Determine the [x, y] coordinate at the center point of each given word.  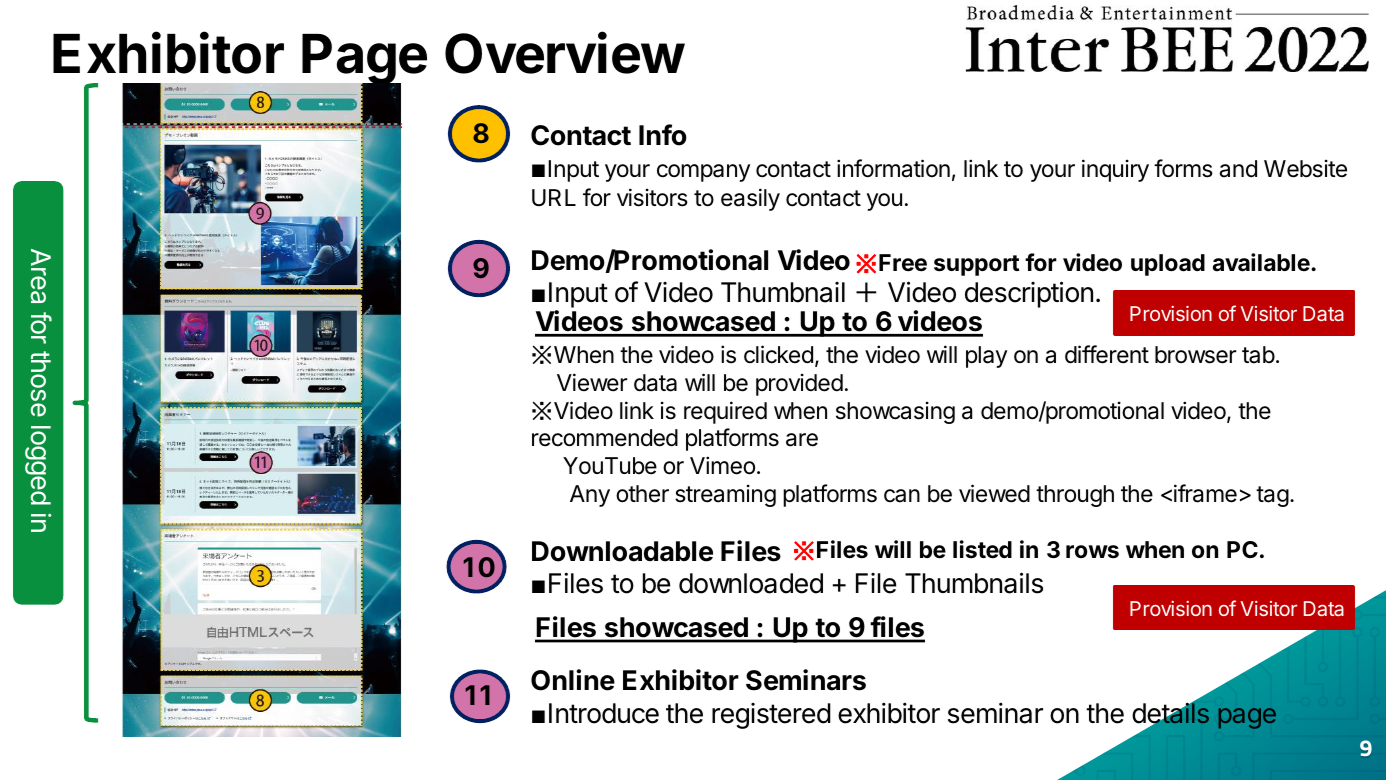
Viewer [592, 382]
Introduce [604, 713]
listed [982, 549]
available [1262, 262]
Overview [565, 53]
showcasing [895, 413]
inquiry [1115, 170]
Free [903, 263]
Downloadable [622, 551]
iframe [1205, 493]
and [1238, 169]
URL [554, 198]
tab [1258, 355]
